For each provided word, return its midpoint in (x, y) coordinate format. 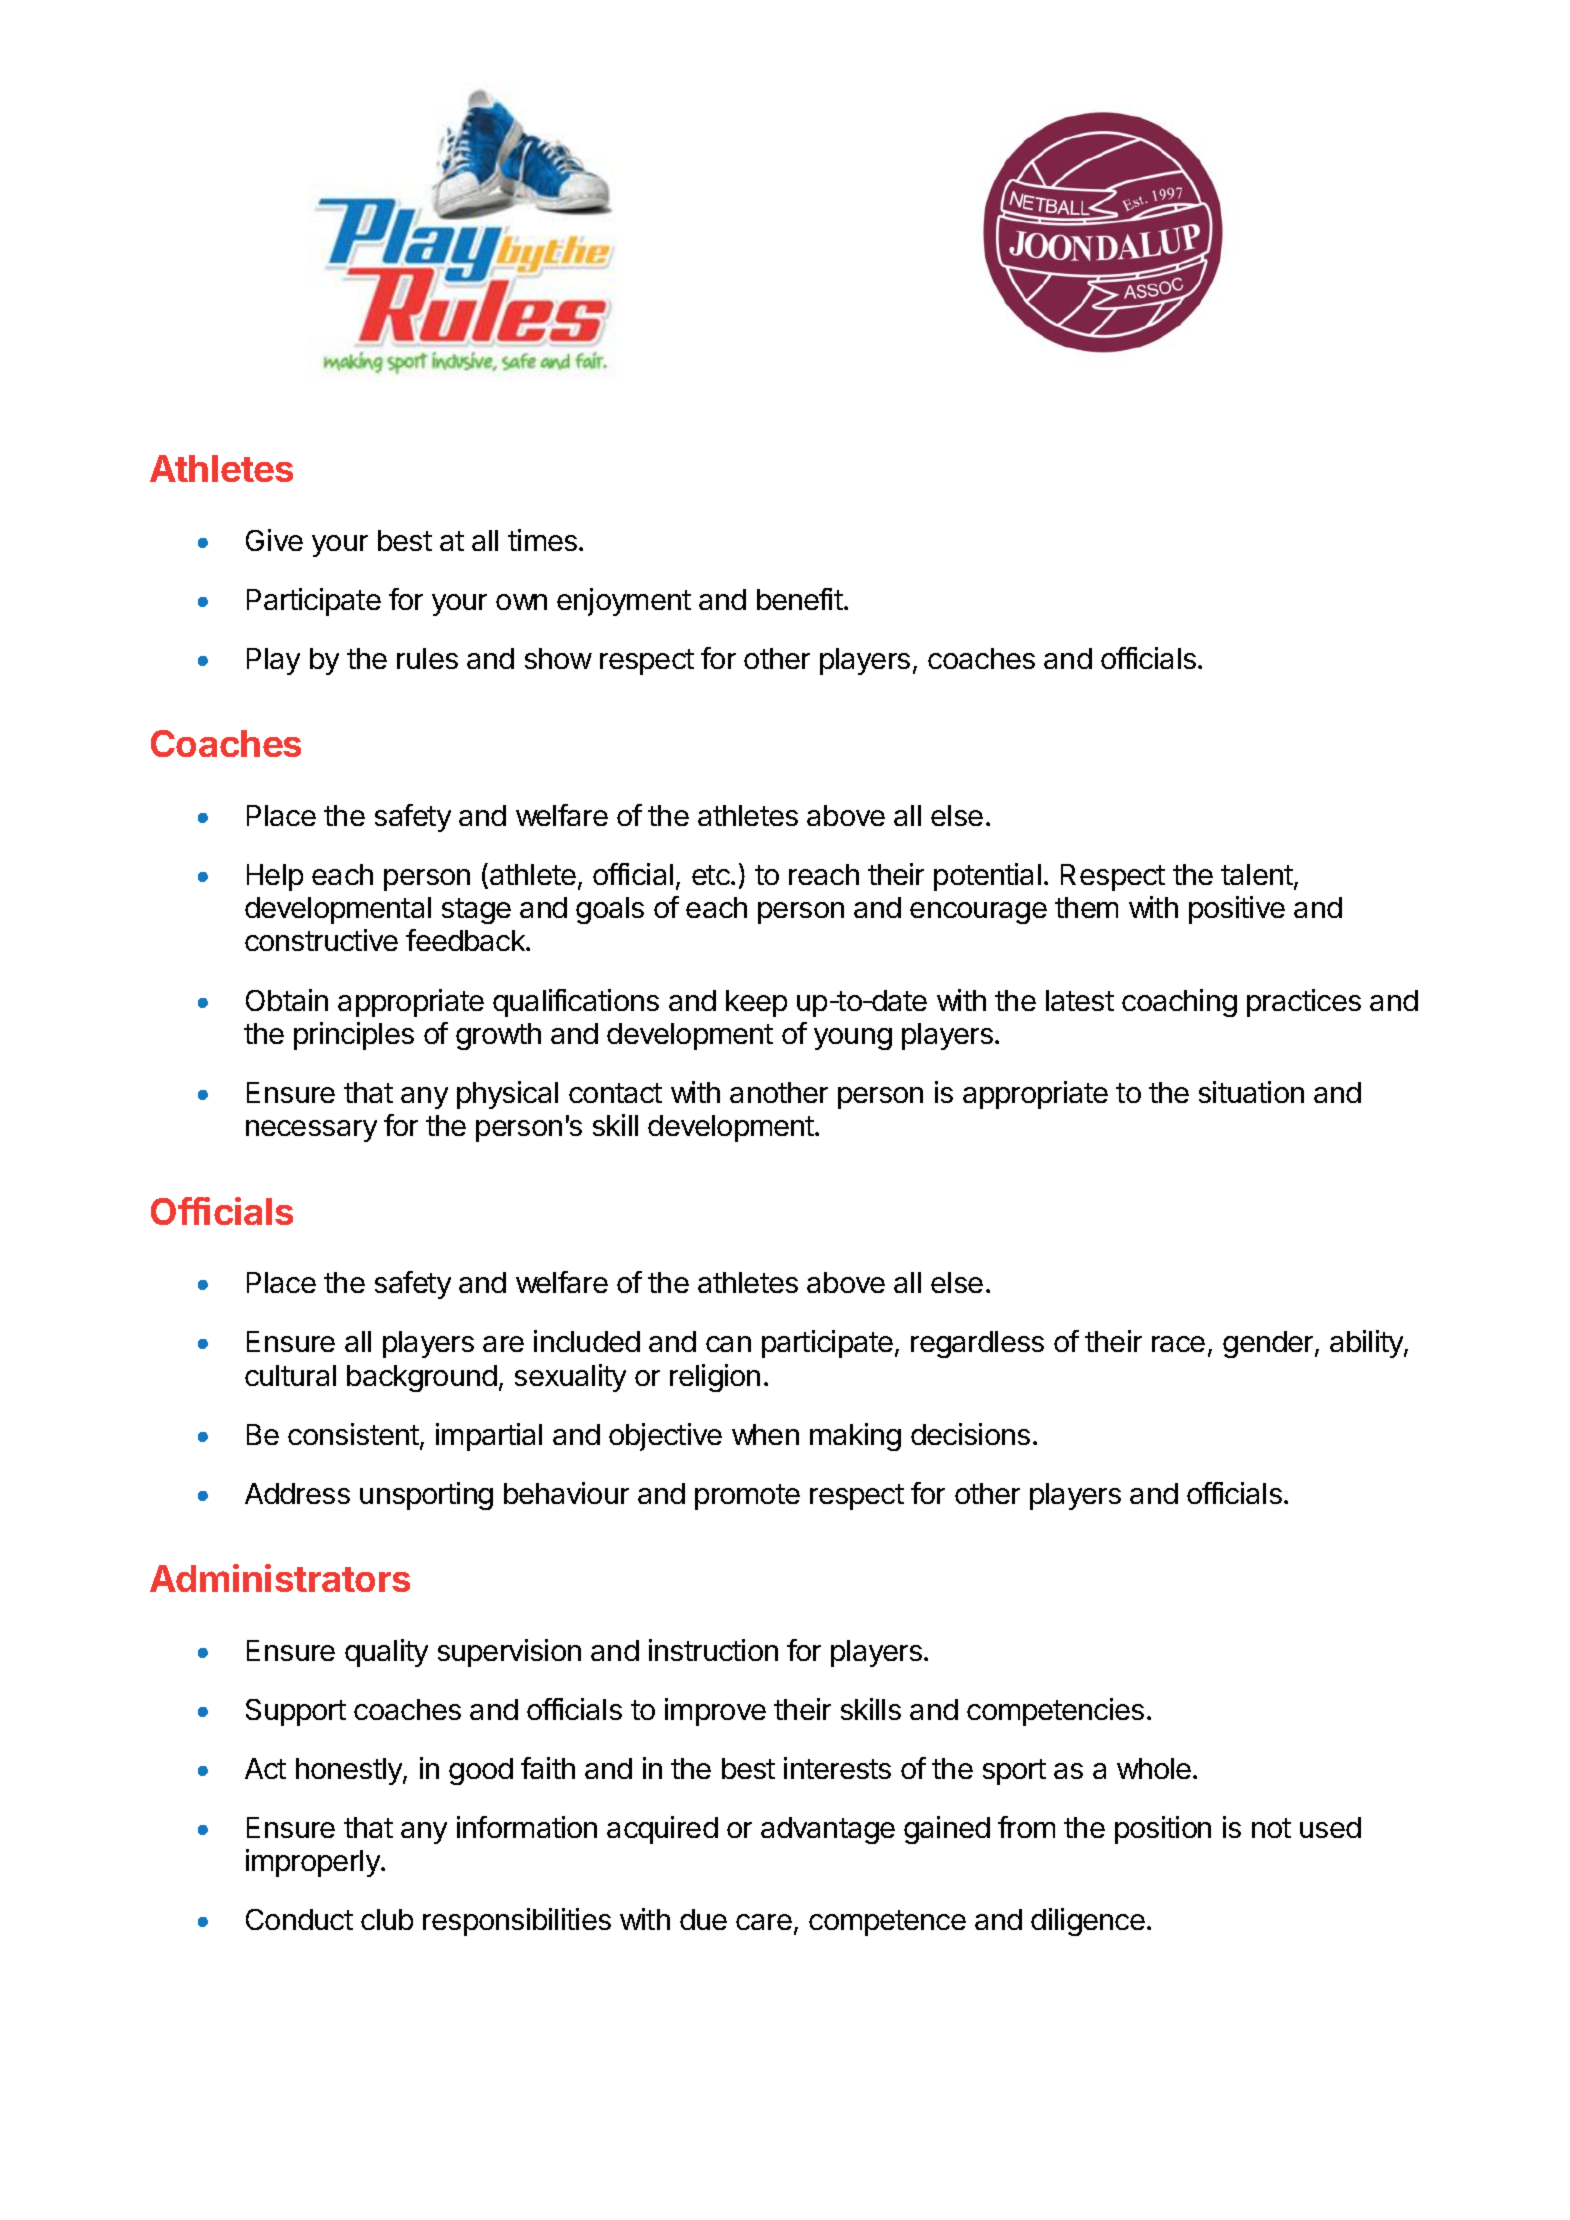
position (1163, 1830)
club (387, 1919)
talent (1257, 874)
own (521, 602)
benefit (800, 599)
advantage (828, 1830)
